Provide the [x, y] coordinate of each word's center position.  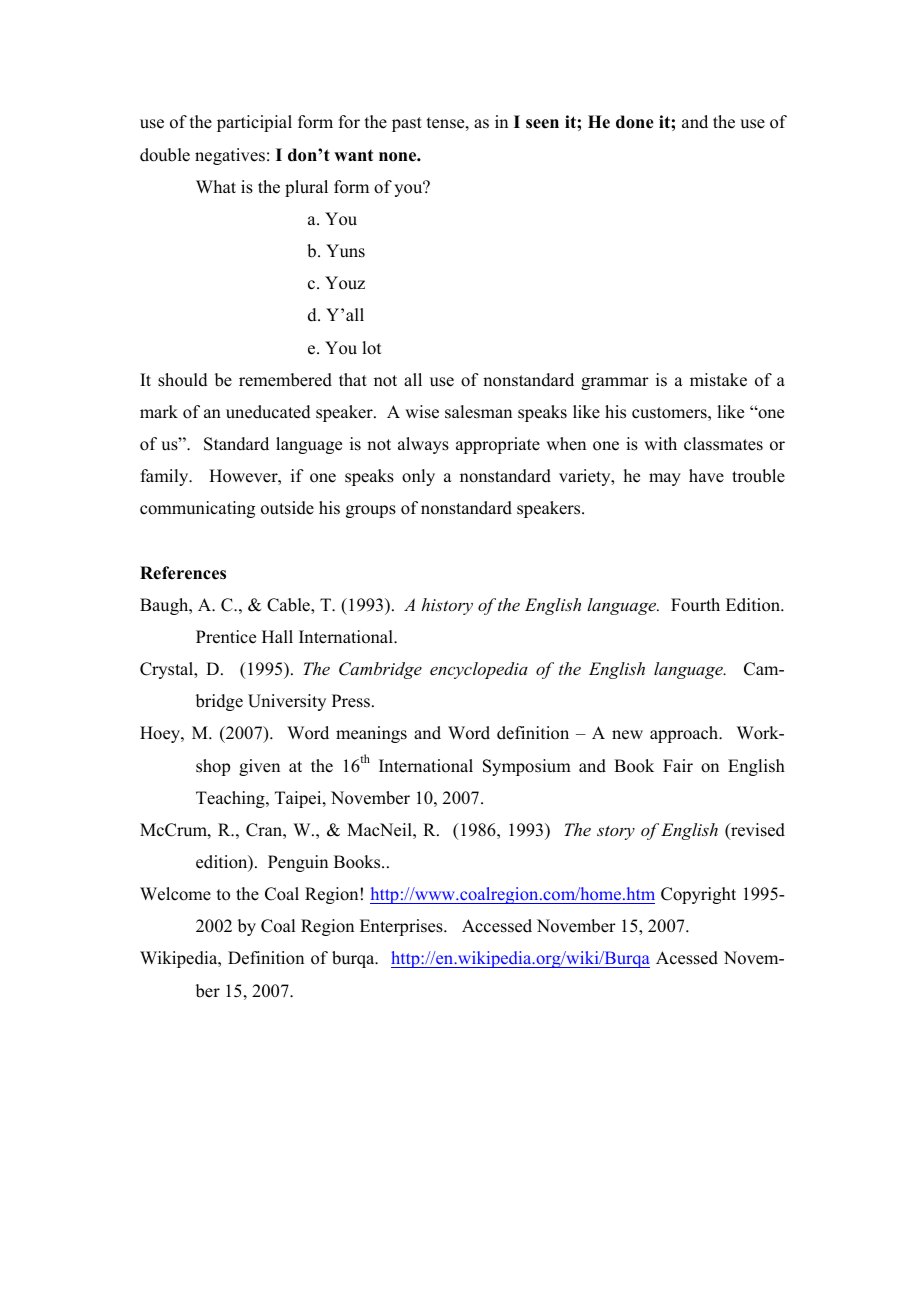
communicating [197, 509]
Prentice [226, 637]
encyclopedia [479, 670]
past [407, 124]
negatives [230, 156]
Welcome [175, 894]
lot [371, 348]
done [635, 122]
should [183, 380]
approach [685, 734]
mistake [718, 380]
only [418, 477]
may [665, 479]
